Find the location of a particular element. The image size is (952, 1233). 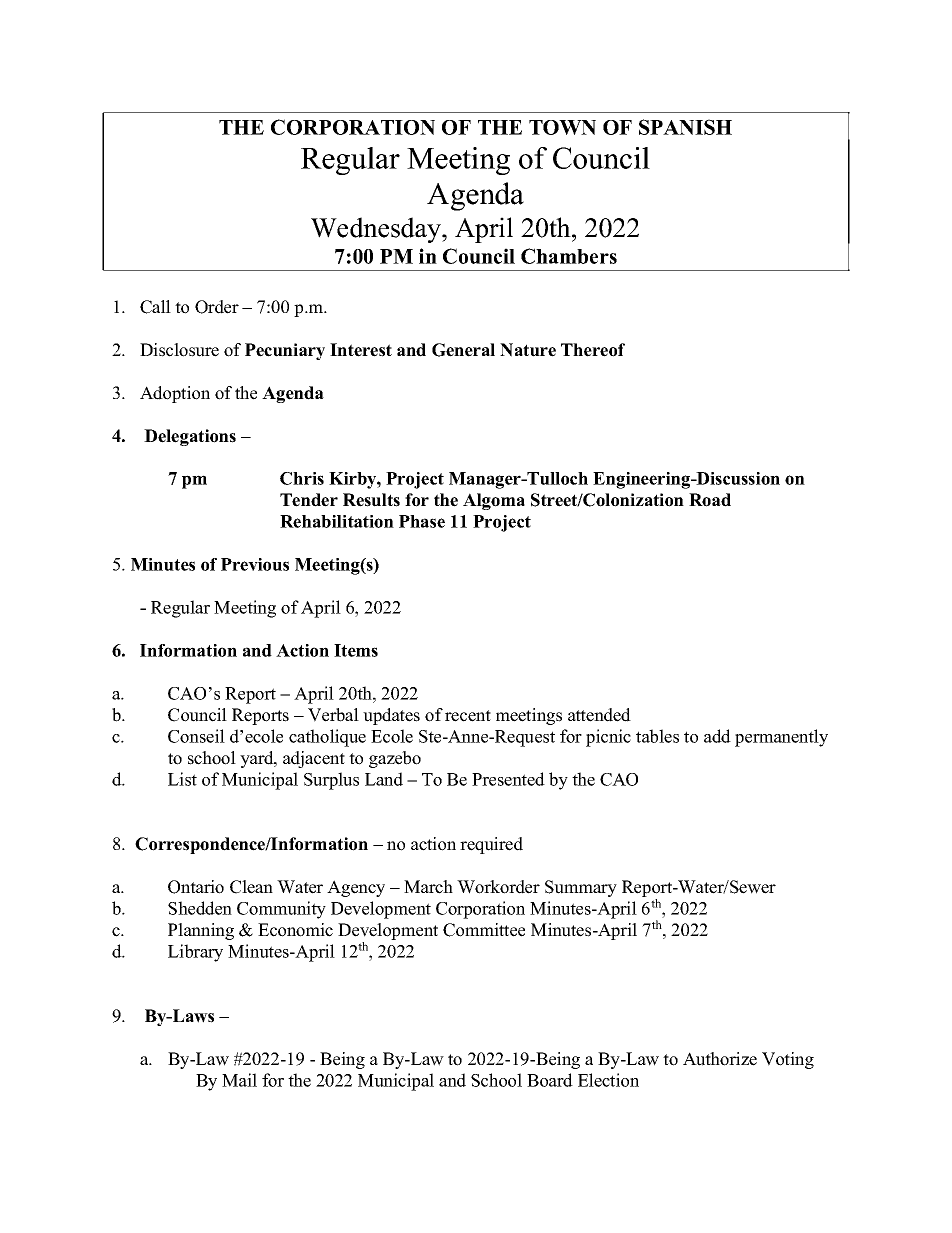

Road is located at coordinates (710, 500).
